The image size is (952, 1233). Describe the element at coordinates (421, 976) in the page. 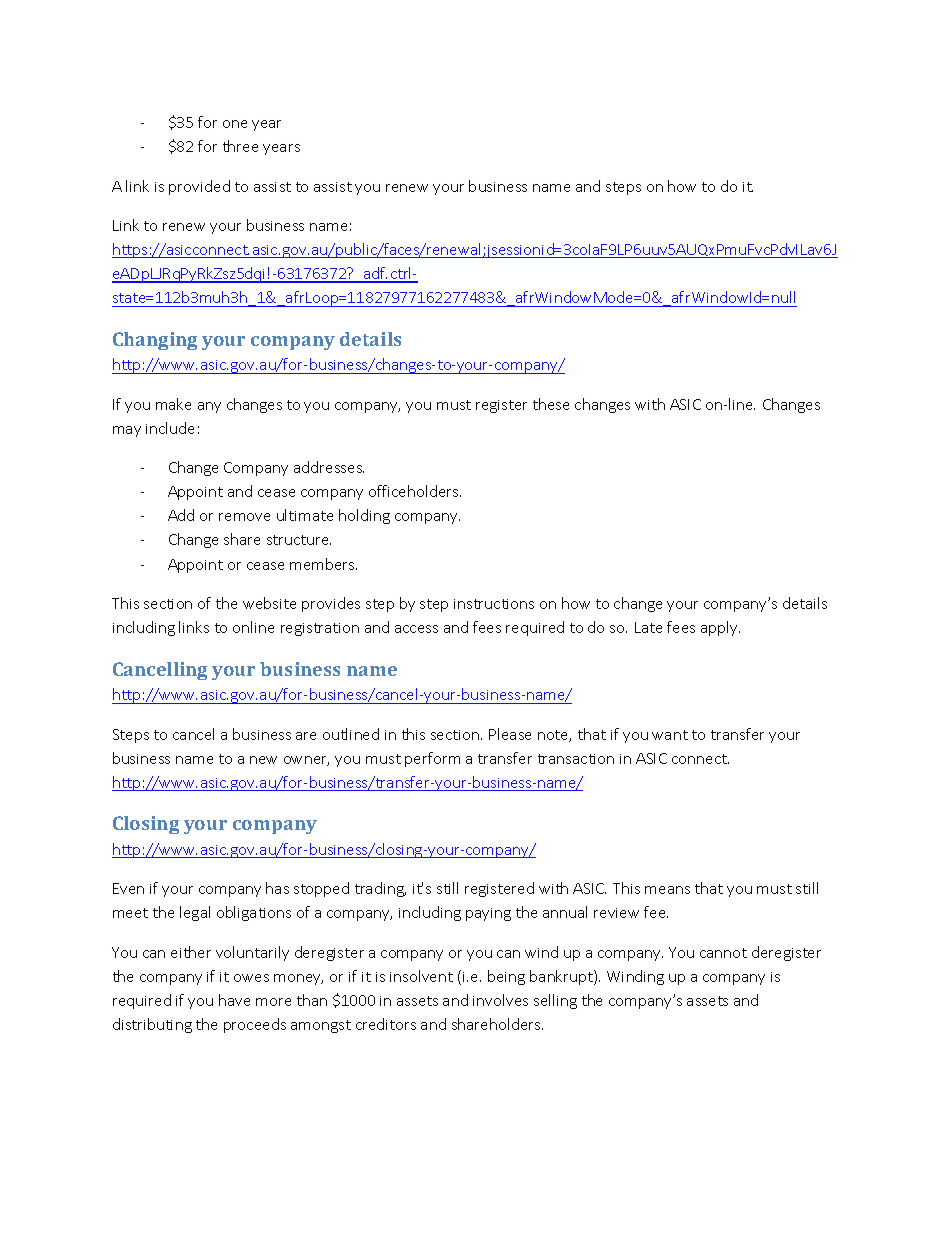

I see `insolvent` at that location.
